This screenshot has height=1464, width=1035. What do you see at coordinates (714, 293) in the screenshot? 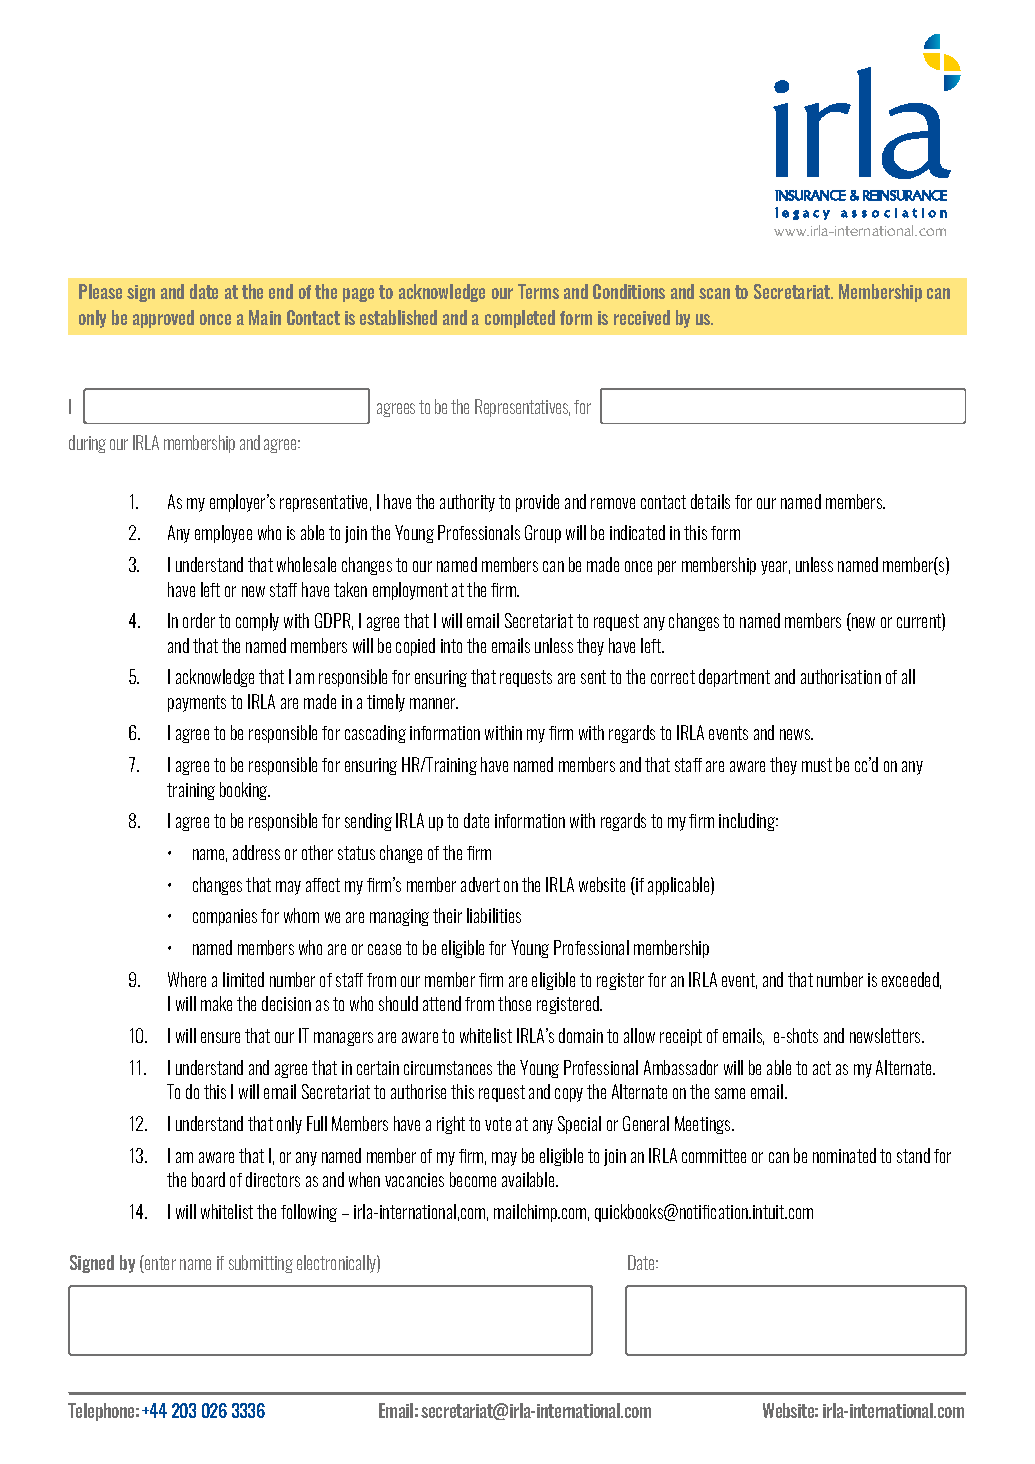
I see `scan` at bounding box center [714, 293].
